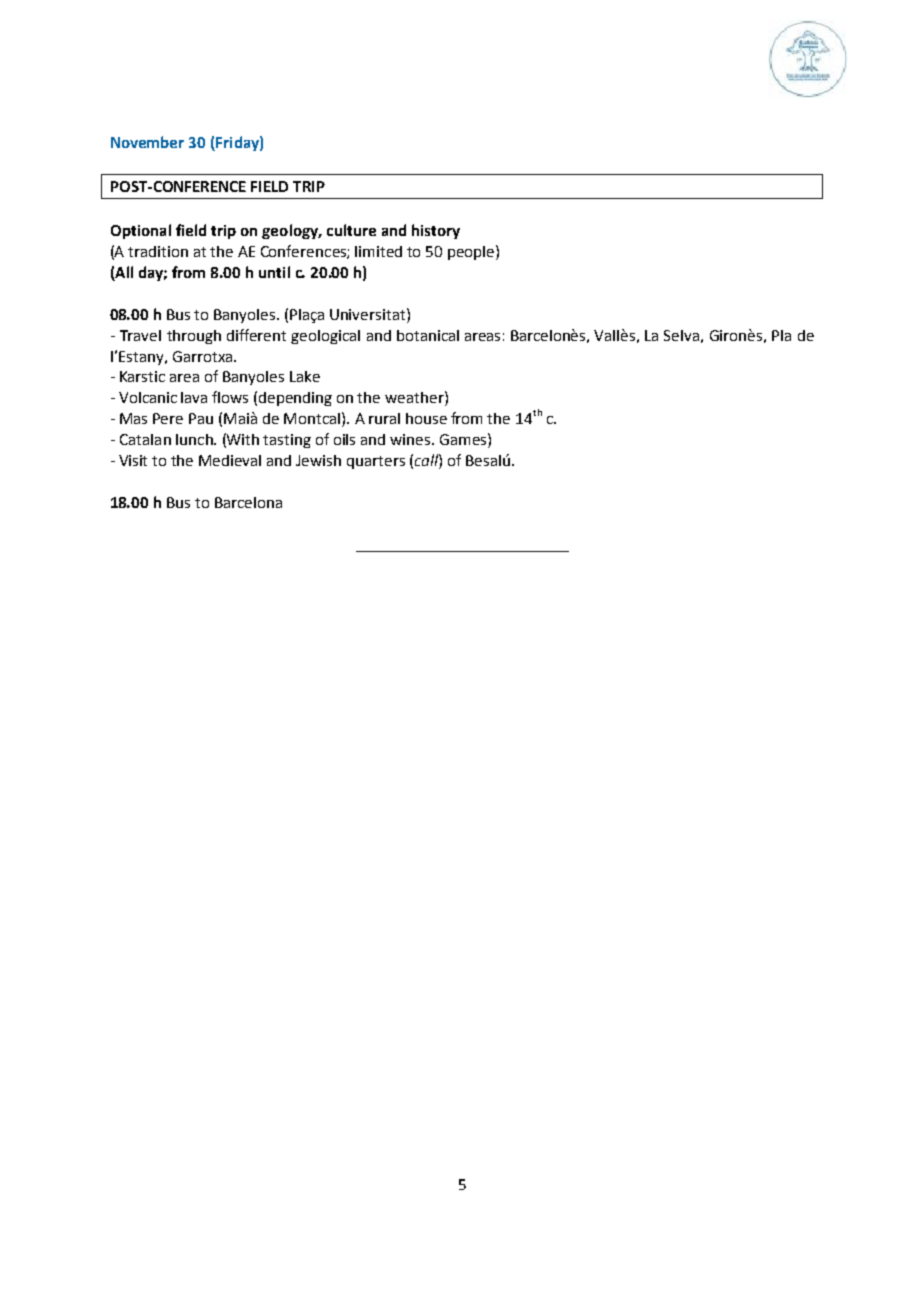  Describe the element at coordinates (274, 272) in the screenshot. I see `until` at that location.
